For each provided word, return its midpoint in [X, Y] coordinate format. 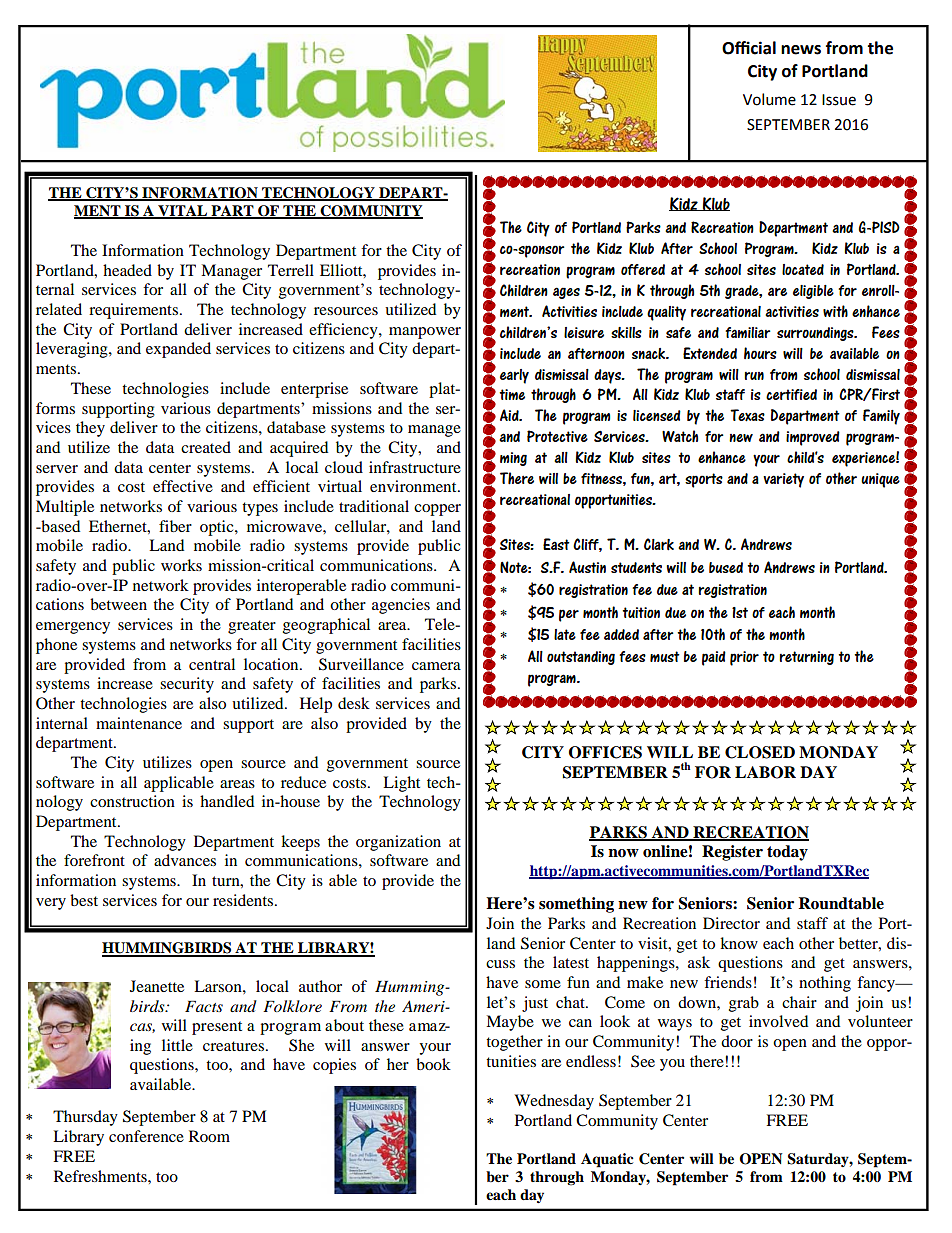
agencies [401, 606]
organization [398, 843]
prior [744, 658]
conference [146, 1136]
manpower [425, 333]
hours [760, 353]
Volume [769, 99]
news [801, 50]
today [787, 853]
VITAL [183, 212]
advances [185, 860]
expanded [178, 350]
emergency [73, 628]
